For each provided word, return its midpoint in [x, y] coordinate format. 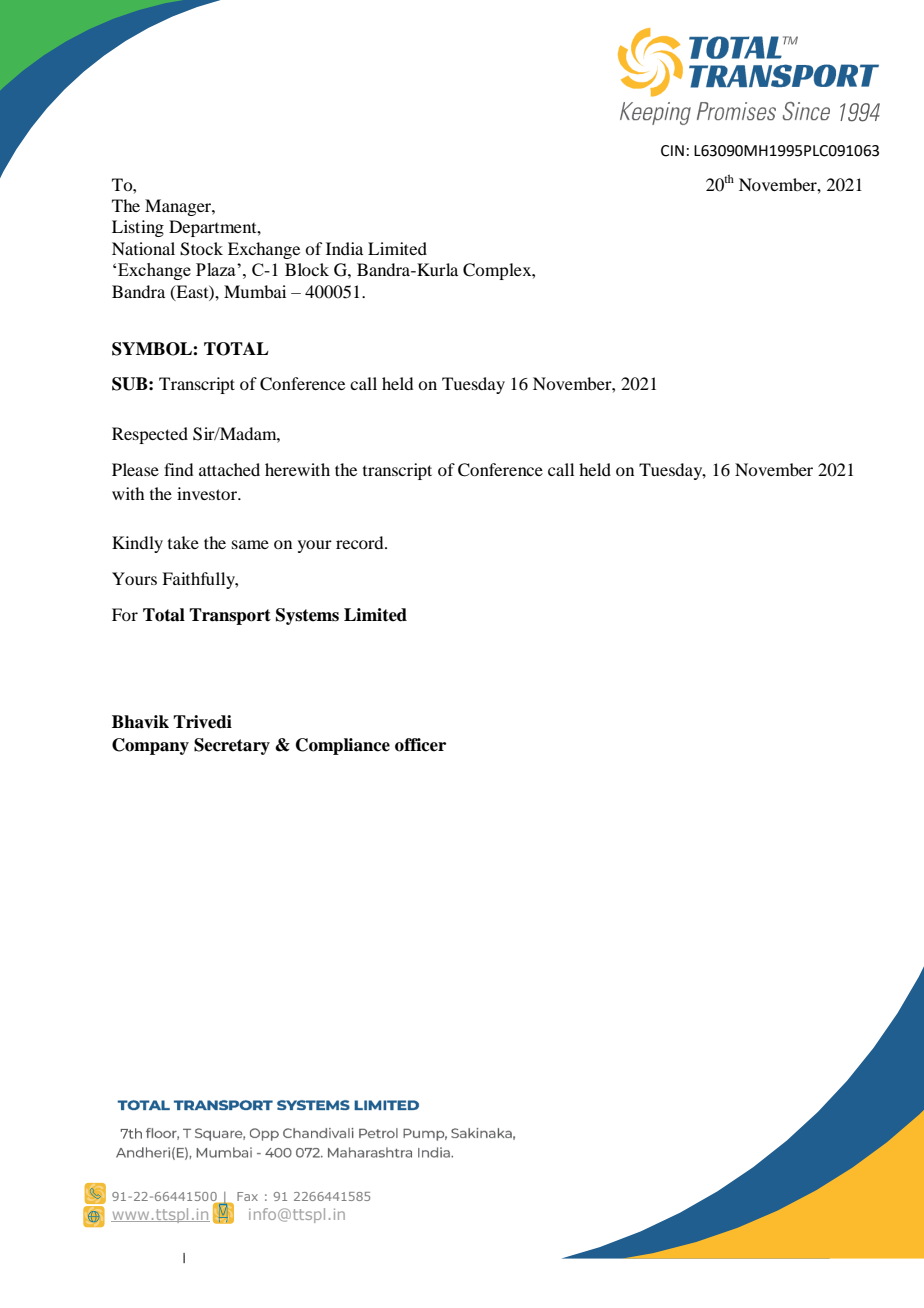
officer [420, 745]
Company [150, 746]
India [344, 248]
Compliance [343, 746]
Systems [307, 616]
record [361, 542]
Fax [247, 1196]
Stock [201, 249]
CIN [672, 151]
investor [208, 493]
